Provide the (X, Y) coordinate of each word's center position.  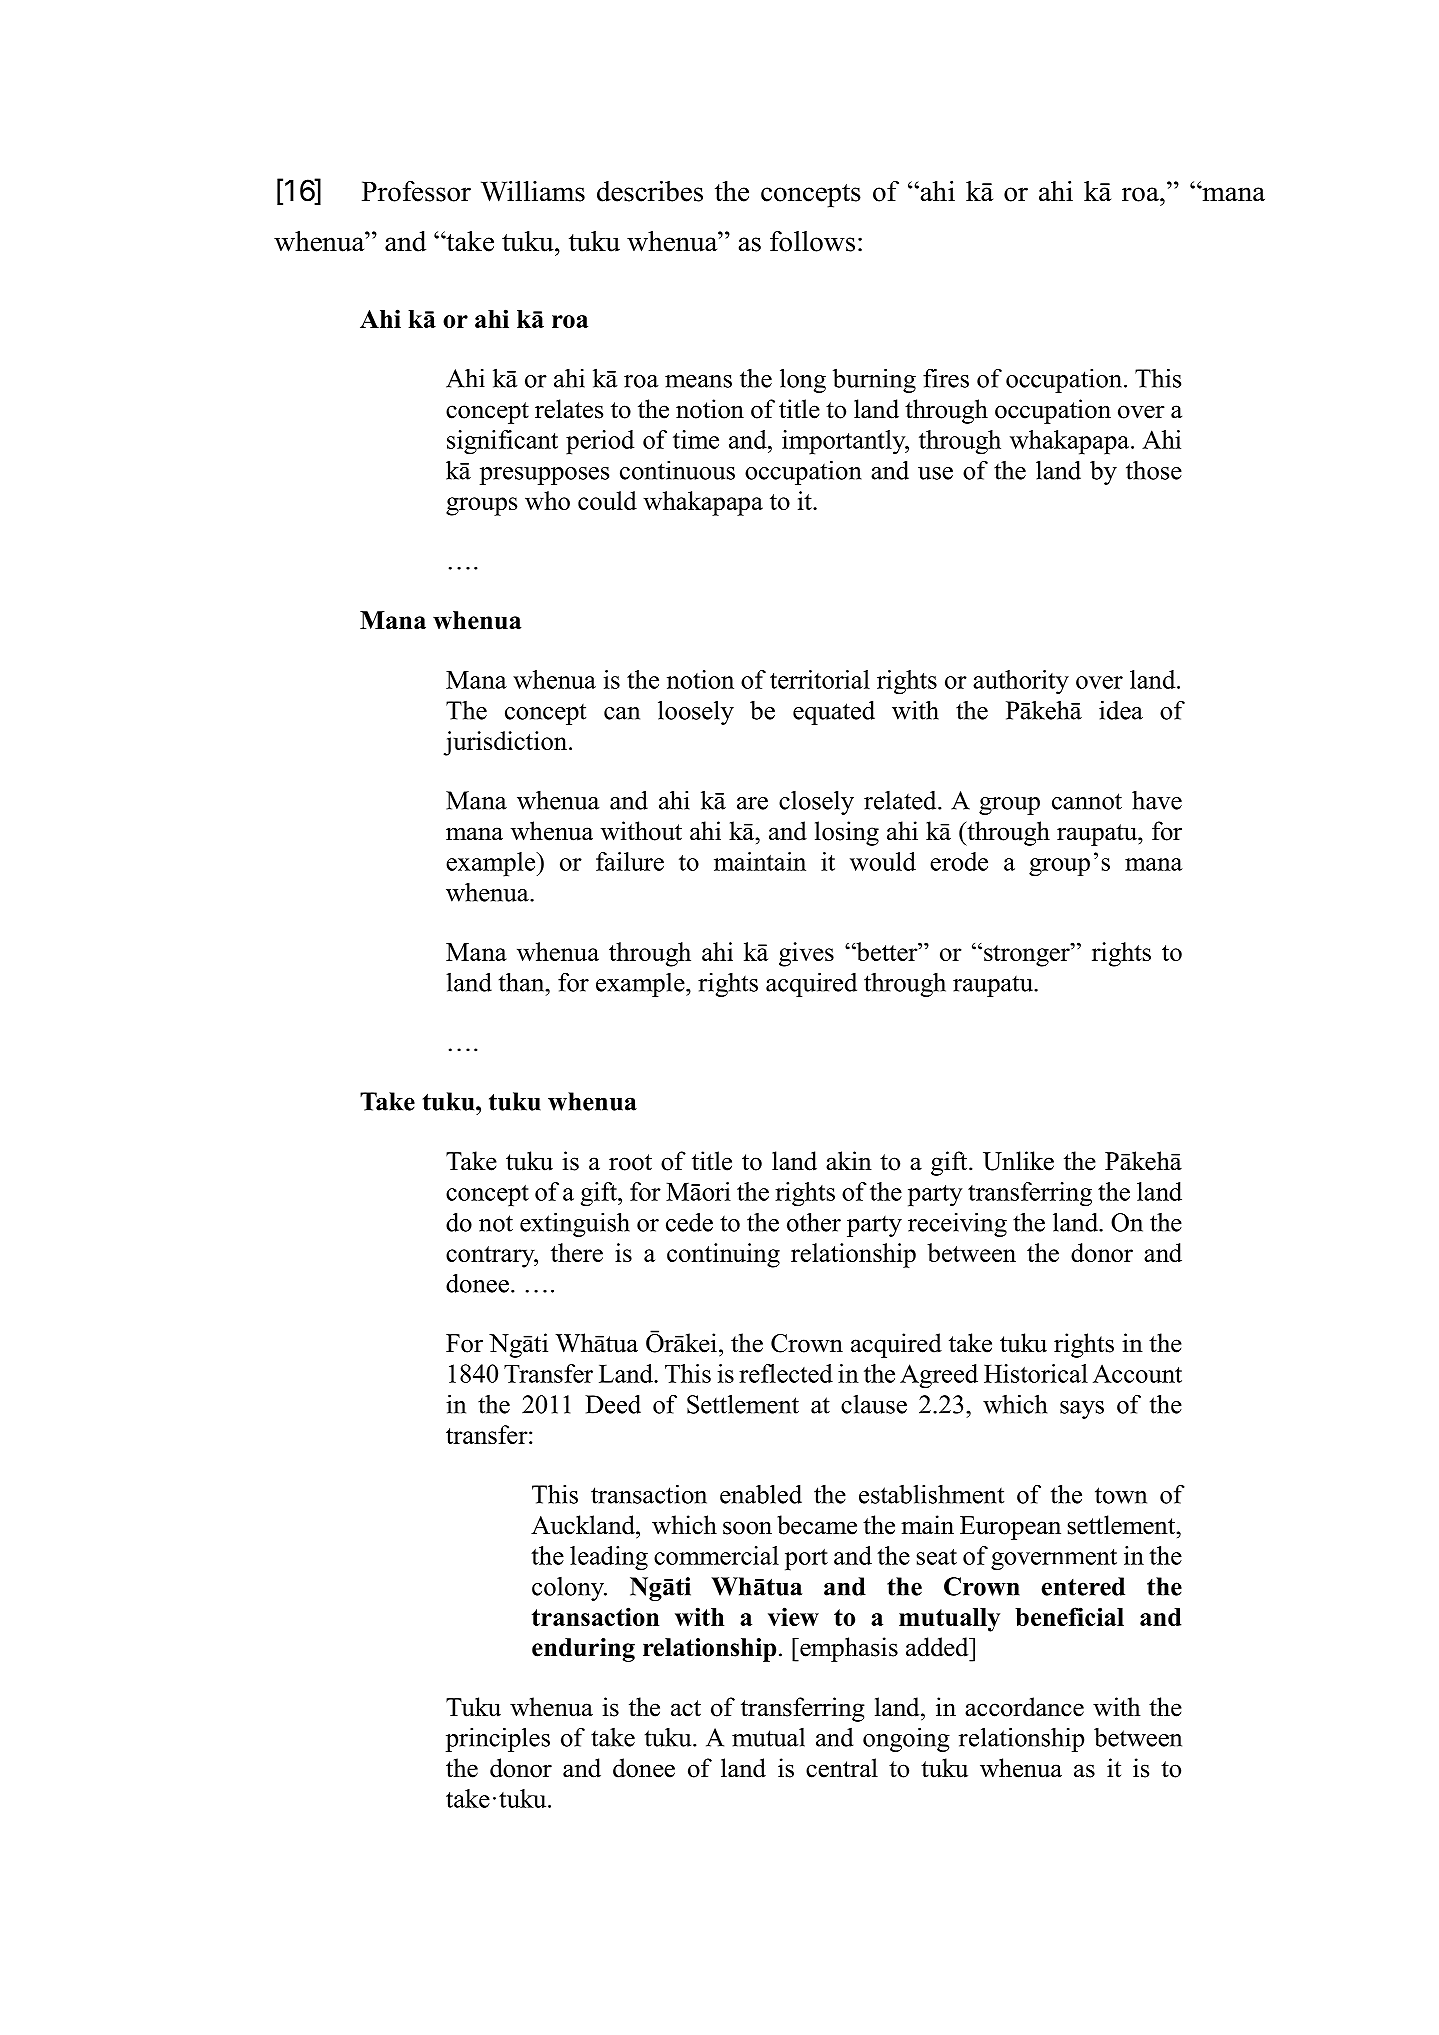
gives (806, 954)
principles (498, 1739)
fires (946, 378)
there (577, 1252)
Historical (1036, 1373)
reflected (786, 1373)
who (547, 500)
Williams (533, 191)
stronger (1028, 955)
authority (1021, 682)
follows (812, 241)
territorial (820, 679)
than (523, 982)
